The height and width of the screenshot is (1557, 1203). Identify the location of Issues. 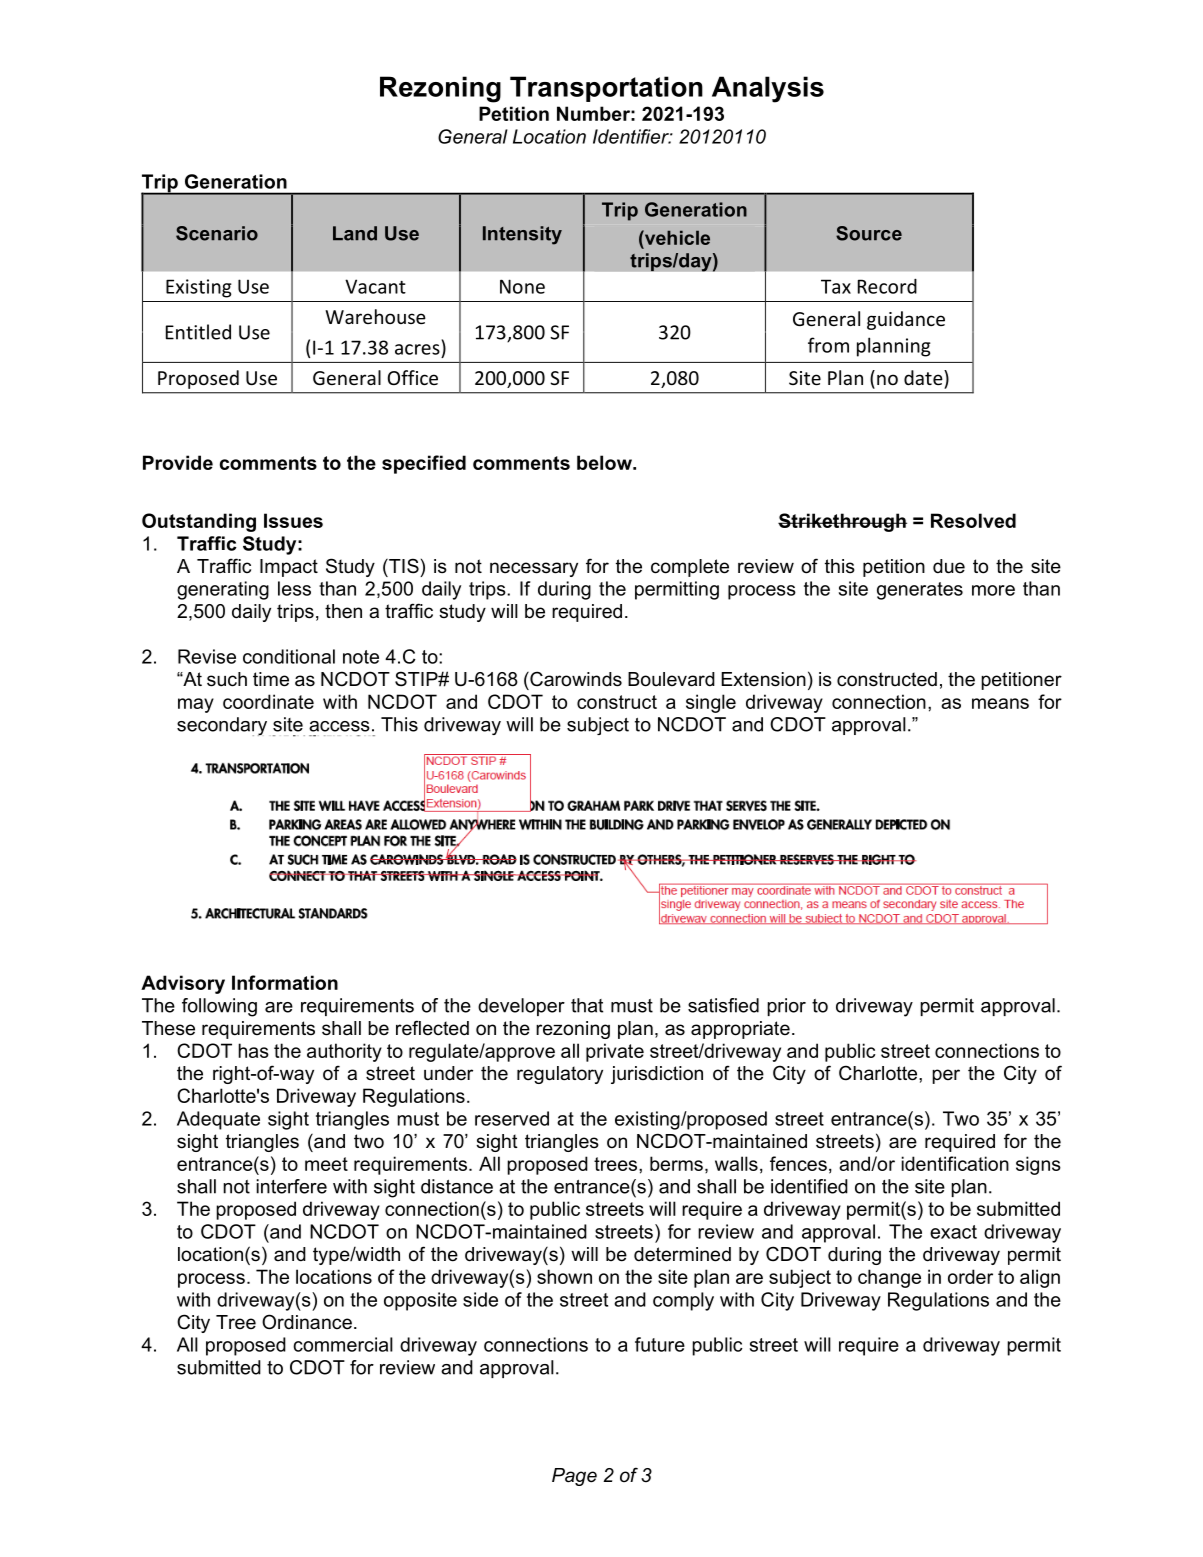
(293, 520).
